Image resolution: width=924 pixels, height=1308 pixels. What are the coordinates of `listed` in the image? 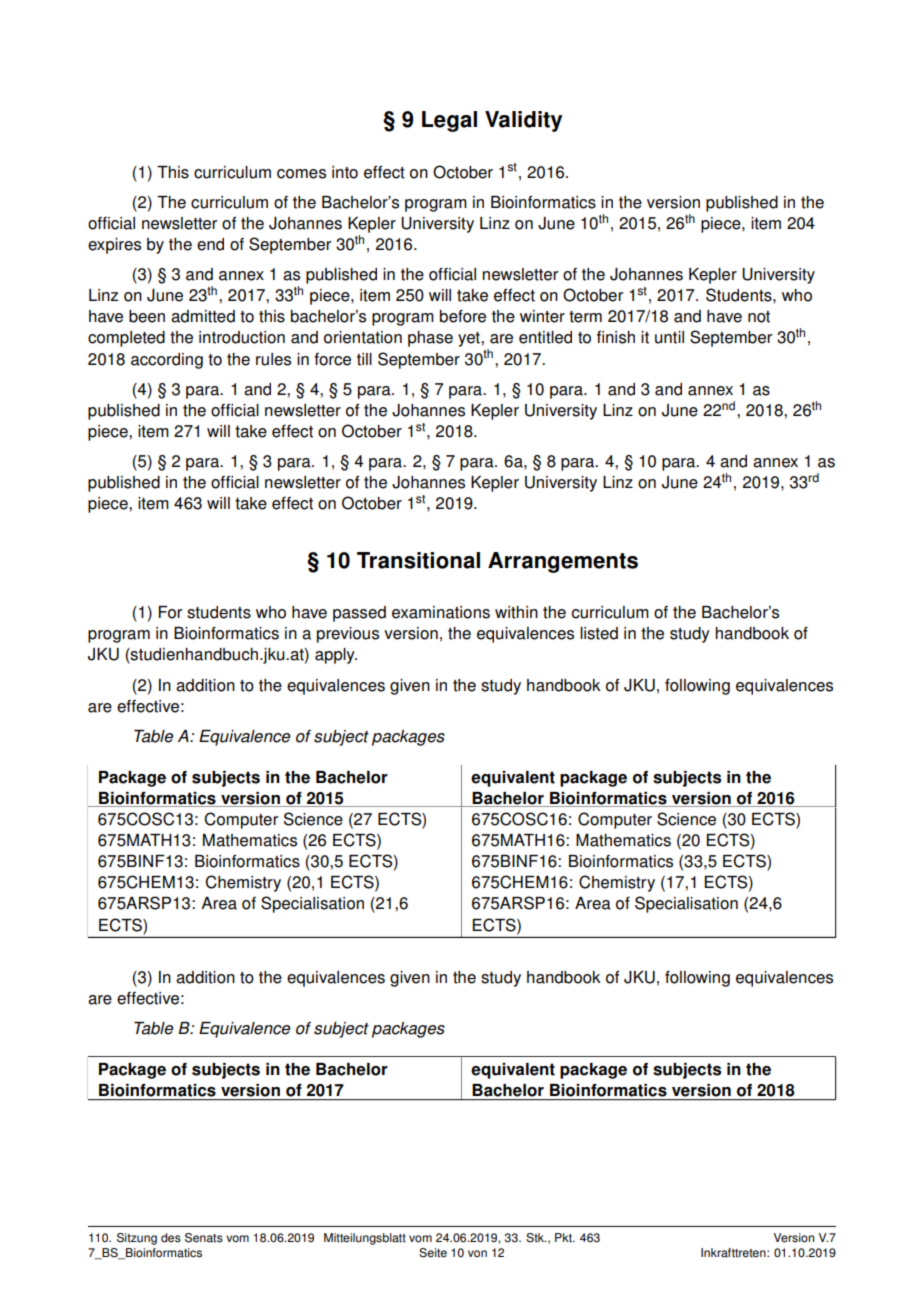 It's located at (599, 633).
